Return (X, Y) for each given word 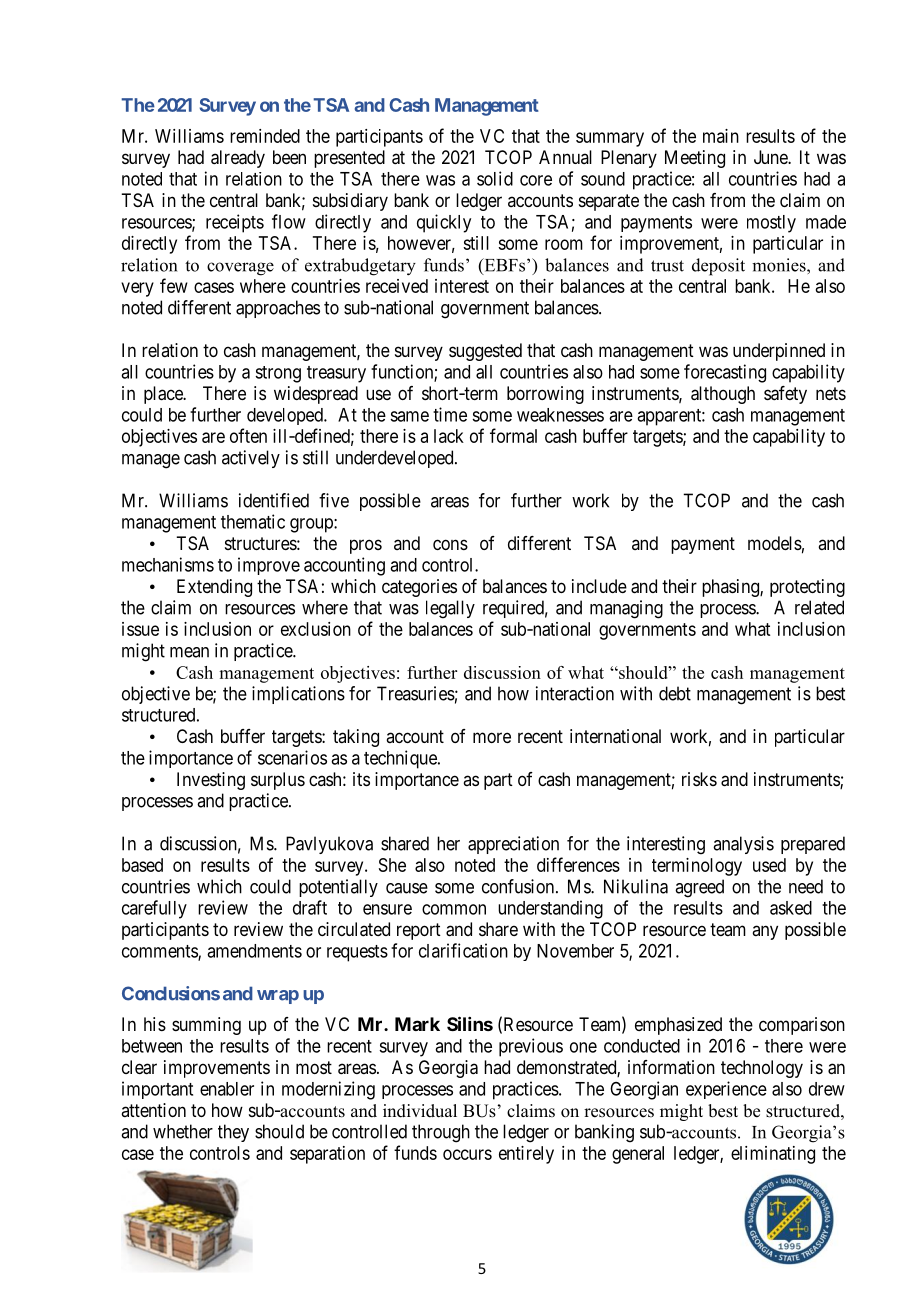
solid (495, 178)
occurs (467, 1154)
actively (251, 459)
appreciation (513, 845)
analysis (743, 845)
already (238, 159)
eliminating (773, 1155)
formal (513, 435)
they (233, 1133)
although (723, 395)
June (771, 157)
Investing (211, 781)
